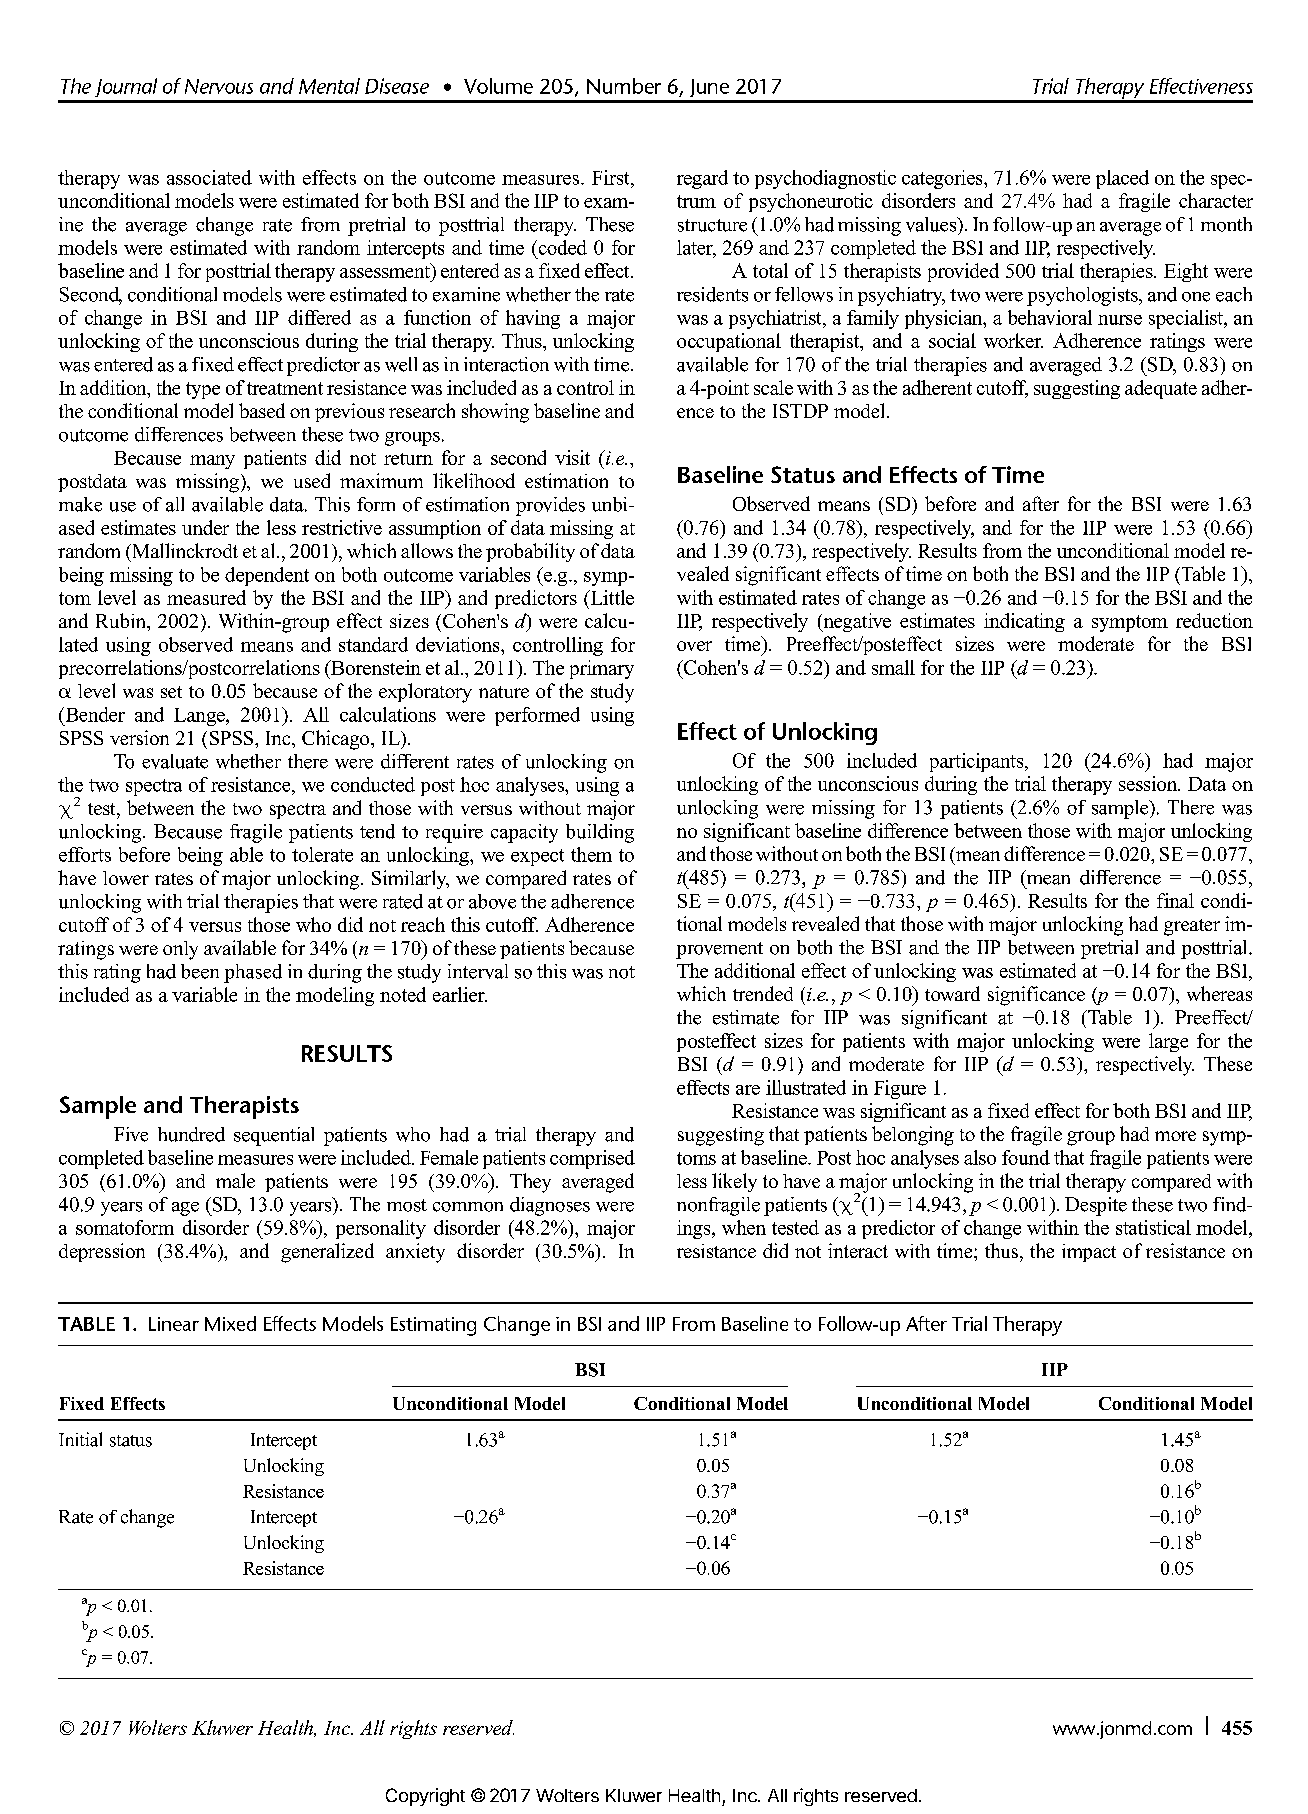 This screenshot has height=1814, width=1308. What do you see at coordinates (425, 1797) in the screenshot?
I see `Copyright` at bounding box center [425, 1797].
